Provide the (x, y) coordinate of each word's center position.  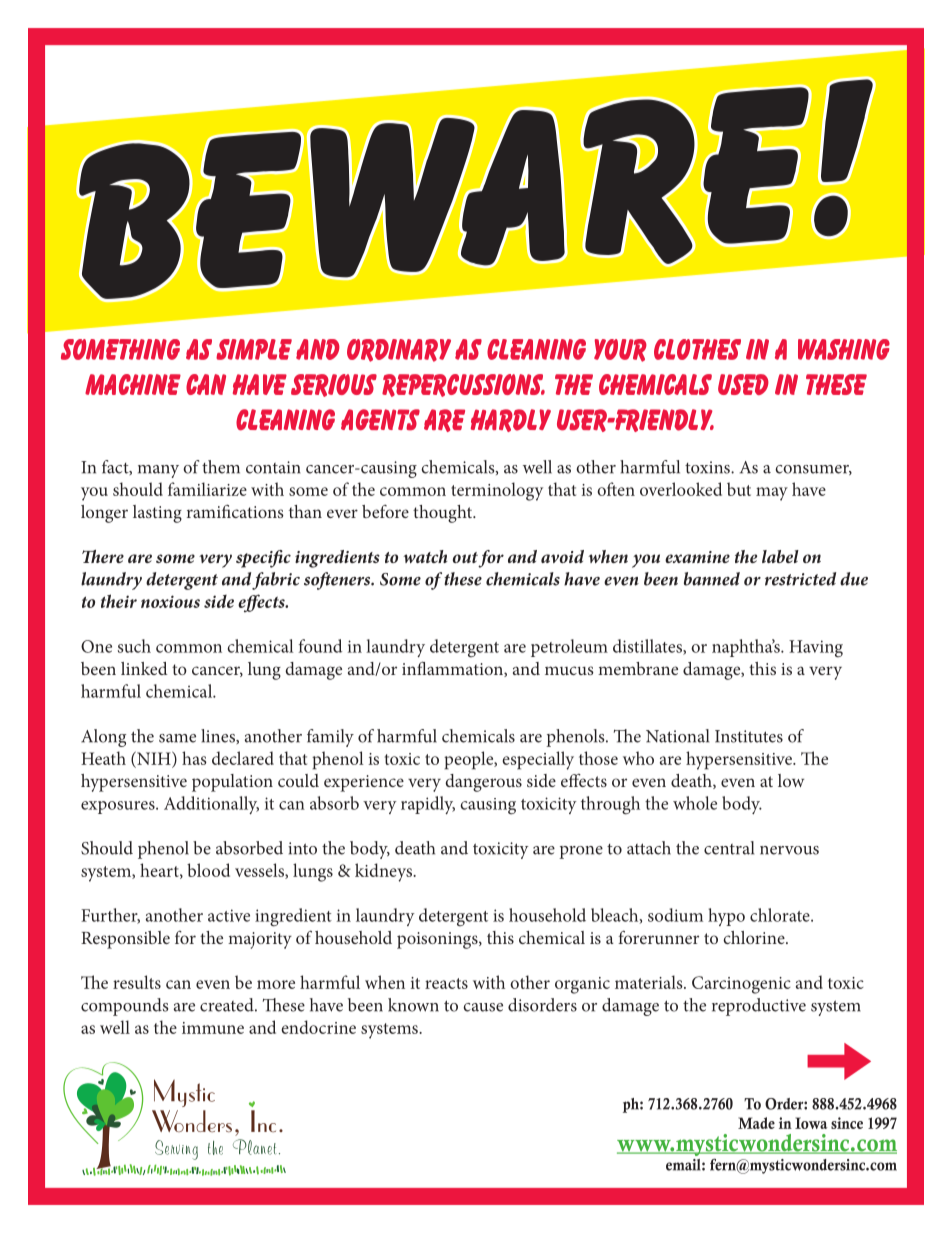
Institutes (749, 736)
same (177, 738)
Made (756, 1123)
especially (538, 760)
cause (483, 1007)
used (743, 384)
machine (133, 384)
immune (213, 1028)
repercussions (463, 385)
